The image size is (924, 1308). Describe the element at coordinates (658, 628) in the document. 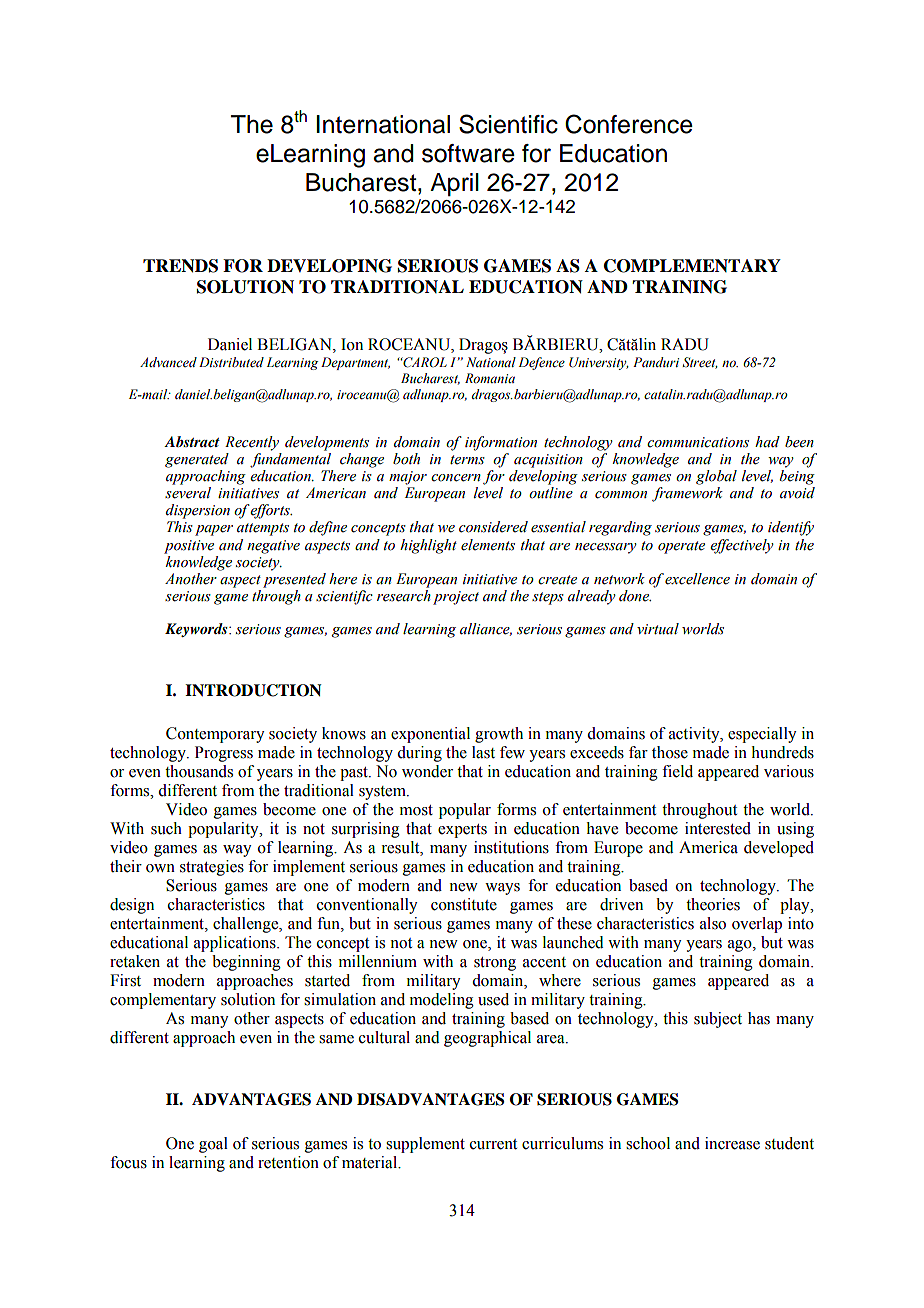

I see `virtual` at that location.
